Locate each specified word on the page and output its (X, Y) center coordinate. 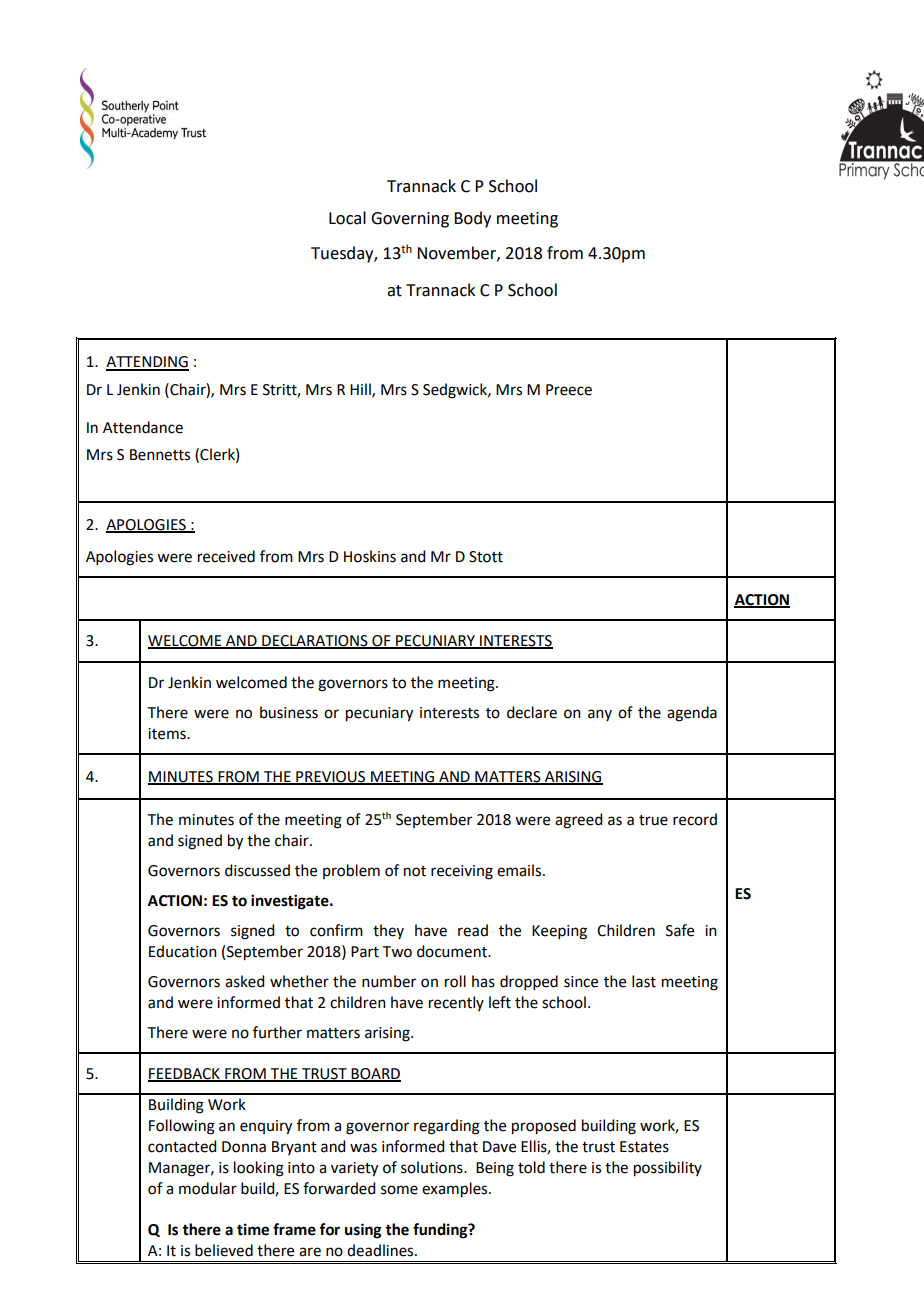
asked (244, 981)
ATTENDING (147, 363)
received (226, 556)
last (644, 981)
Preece (569, 390)
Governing (410, 220)
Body (472, 219)
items (168, 734)
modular (208, 1188)
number (389, 981)
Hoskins (370, 556)
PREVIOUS (331, 778)
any (600, 715)
